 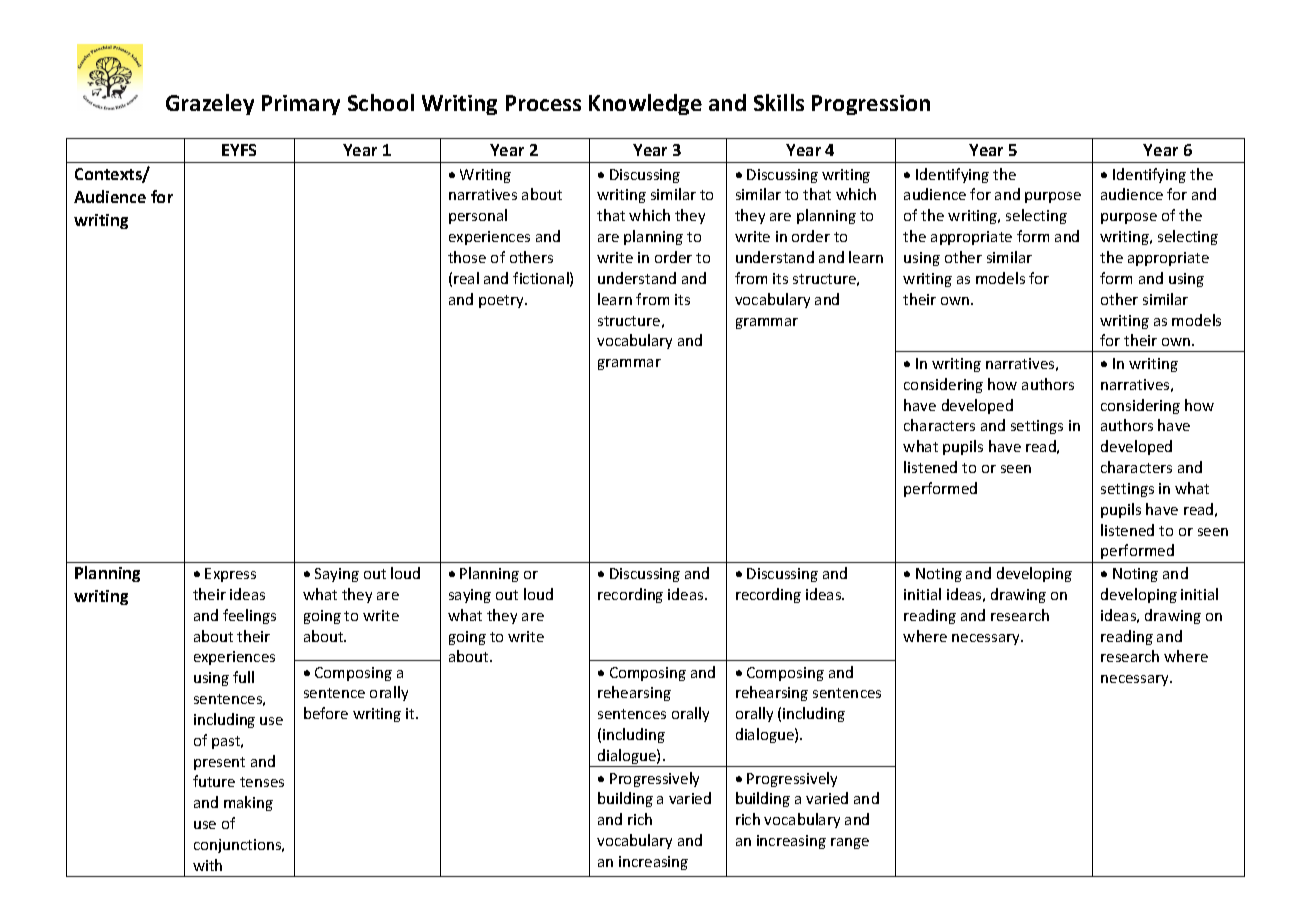 I want to click on making, so click(x=248, y=803).
